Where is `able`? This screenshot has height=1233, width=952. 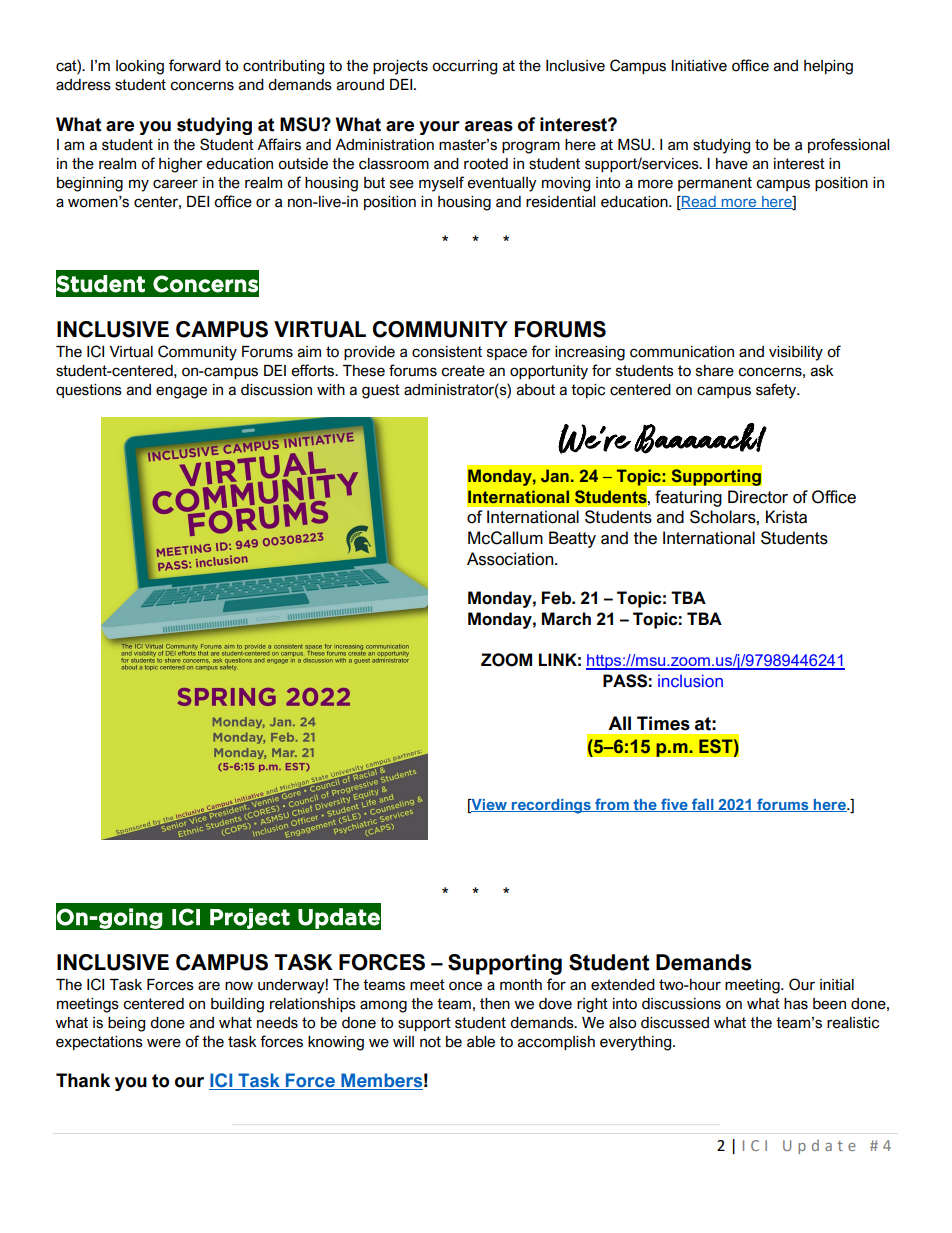
able is located at coordinates (481, 1042).
